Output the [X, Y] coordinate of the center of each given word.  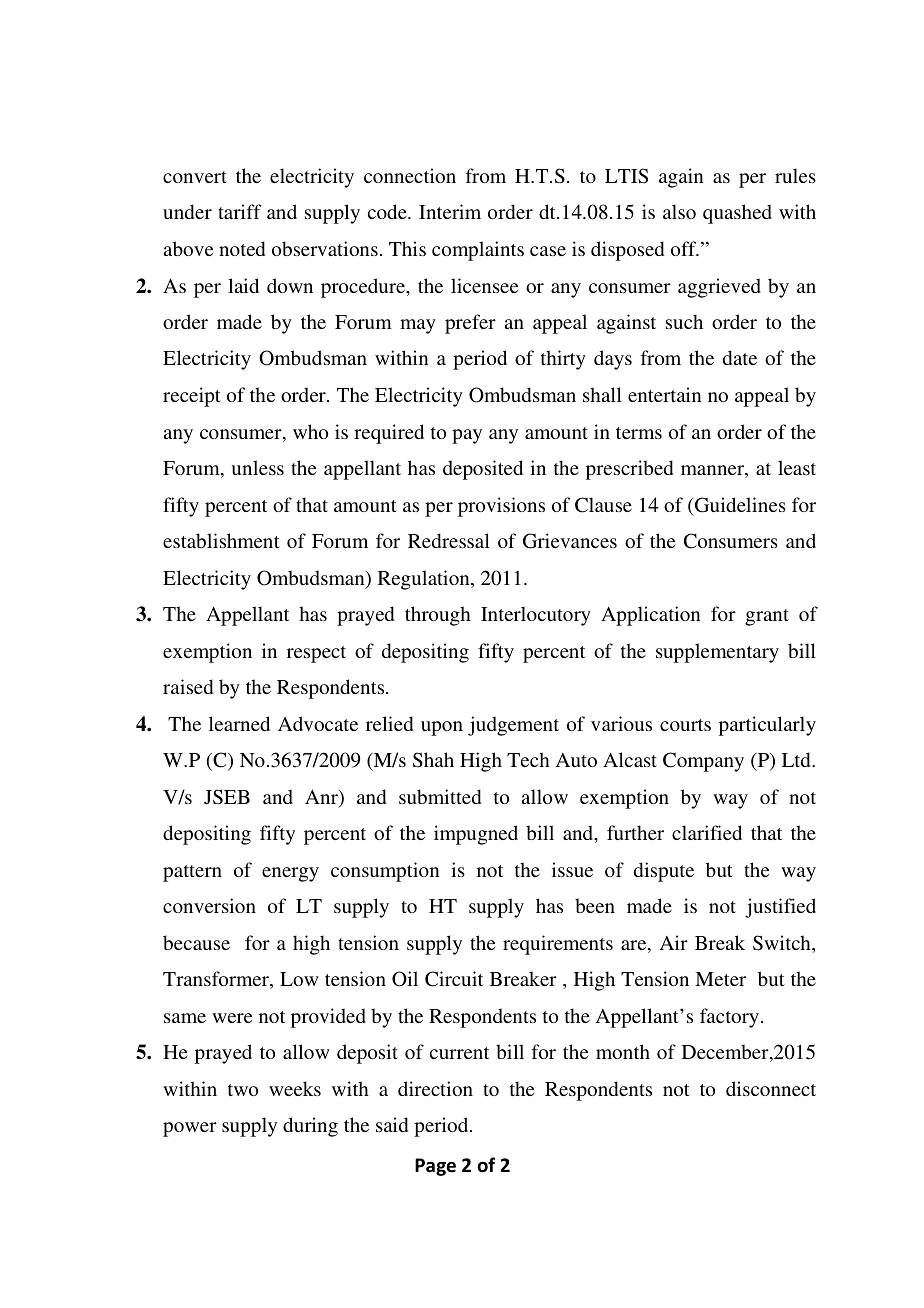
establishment [221, 540]
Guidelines [739, 505]
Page [435, 1167]
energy [290, 874]
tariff [240, 211]
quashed [737, 214]
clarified [707, 832]
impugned [476, 835]
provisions [501, 507]
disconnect [771, 1088]
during [310, 1127]
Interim [450, 211]
